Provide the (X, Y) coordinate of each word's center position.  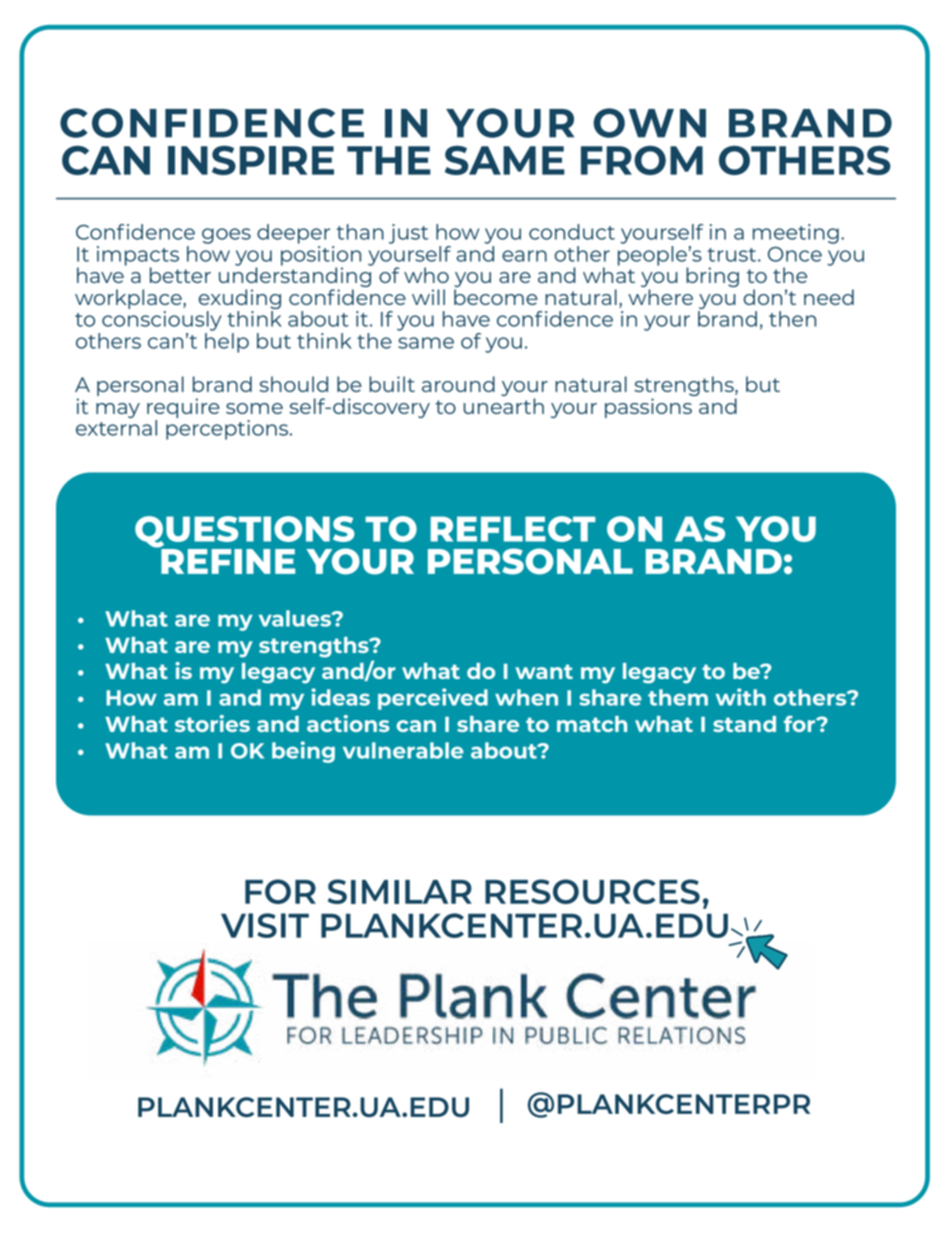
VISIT (265, 925)
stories (212, 723)
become (496, 297)
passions (648, 408)
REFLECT (513, 529)
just (408, 234)
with (741, 697)
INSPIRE (251, 160)
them (678, 697)
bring (712, 277)
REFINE (228, 561)
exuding (239, 299)
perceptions (228, 430)
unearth (503, 406)
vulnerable (403, 750)
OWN (649, 123)
